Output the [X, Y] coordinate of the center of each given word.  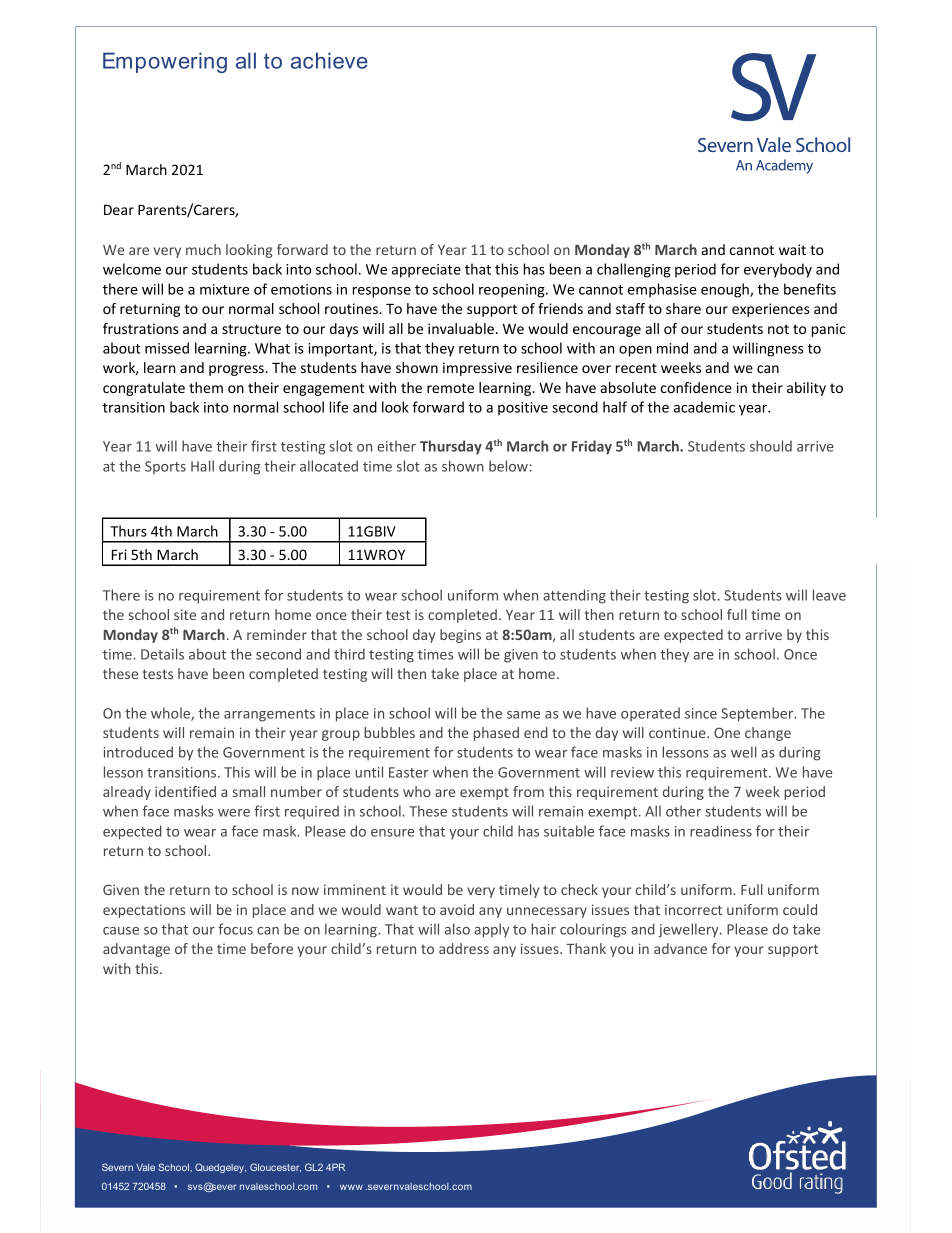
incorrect [693, 909]
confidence [696, 387]
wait [792, 249]
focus [235, 929]
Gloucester [275, 1167]
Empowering [165, 62]
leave [829, 595]
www [351, 1187]
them [206, 387]
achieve [329, 60]
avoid [457, 909]
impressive [477, 369]
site [185, 614]
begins [460, 636]
